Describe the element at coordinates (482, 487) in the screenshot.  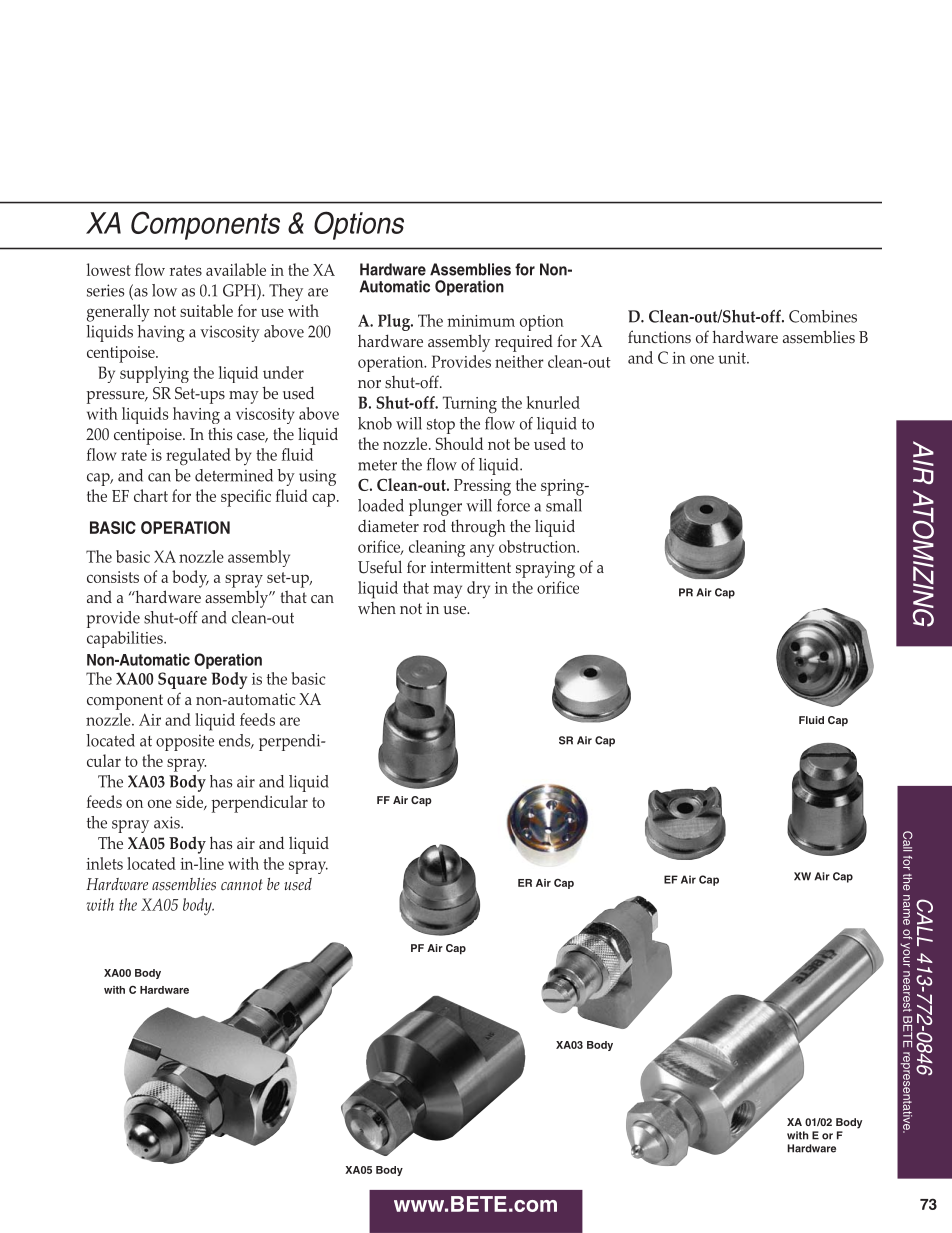
I see `Pressing` at that location.
